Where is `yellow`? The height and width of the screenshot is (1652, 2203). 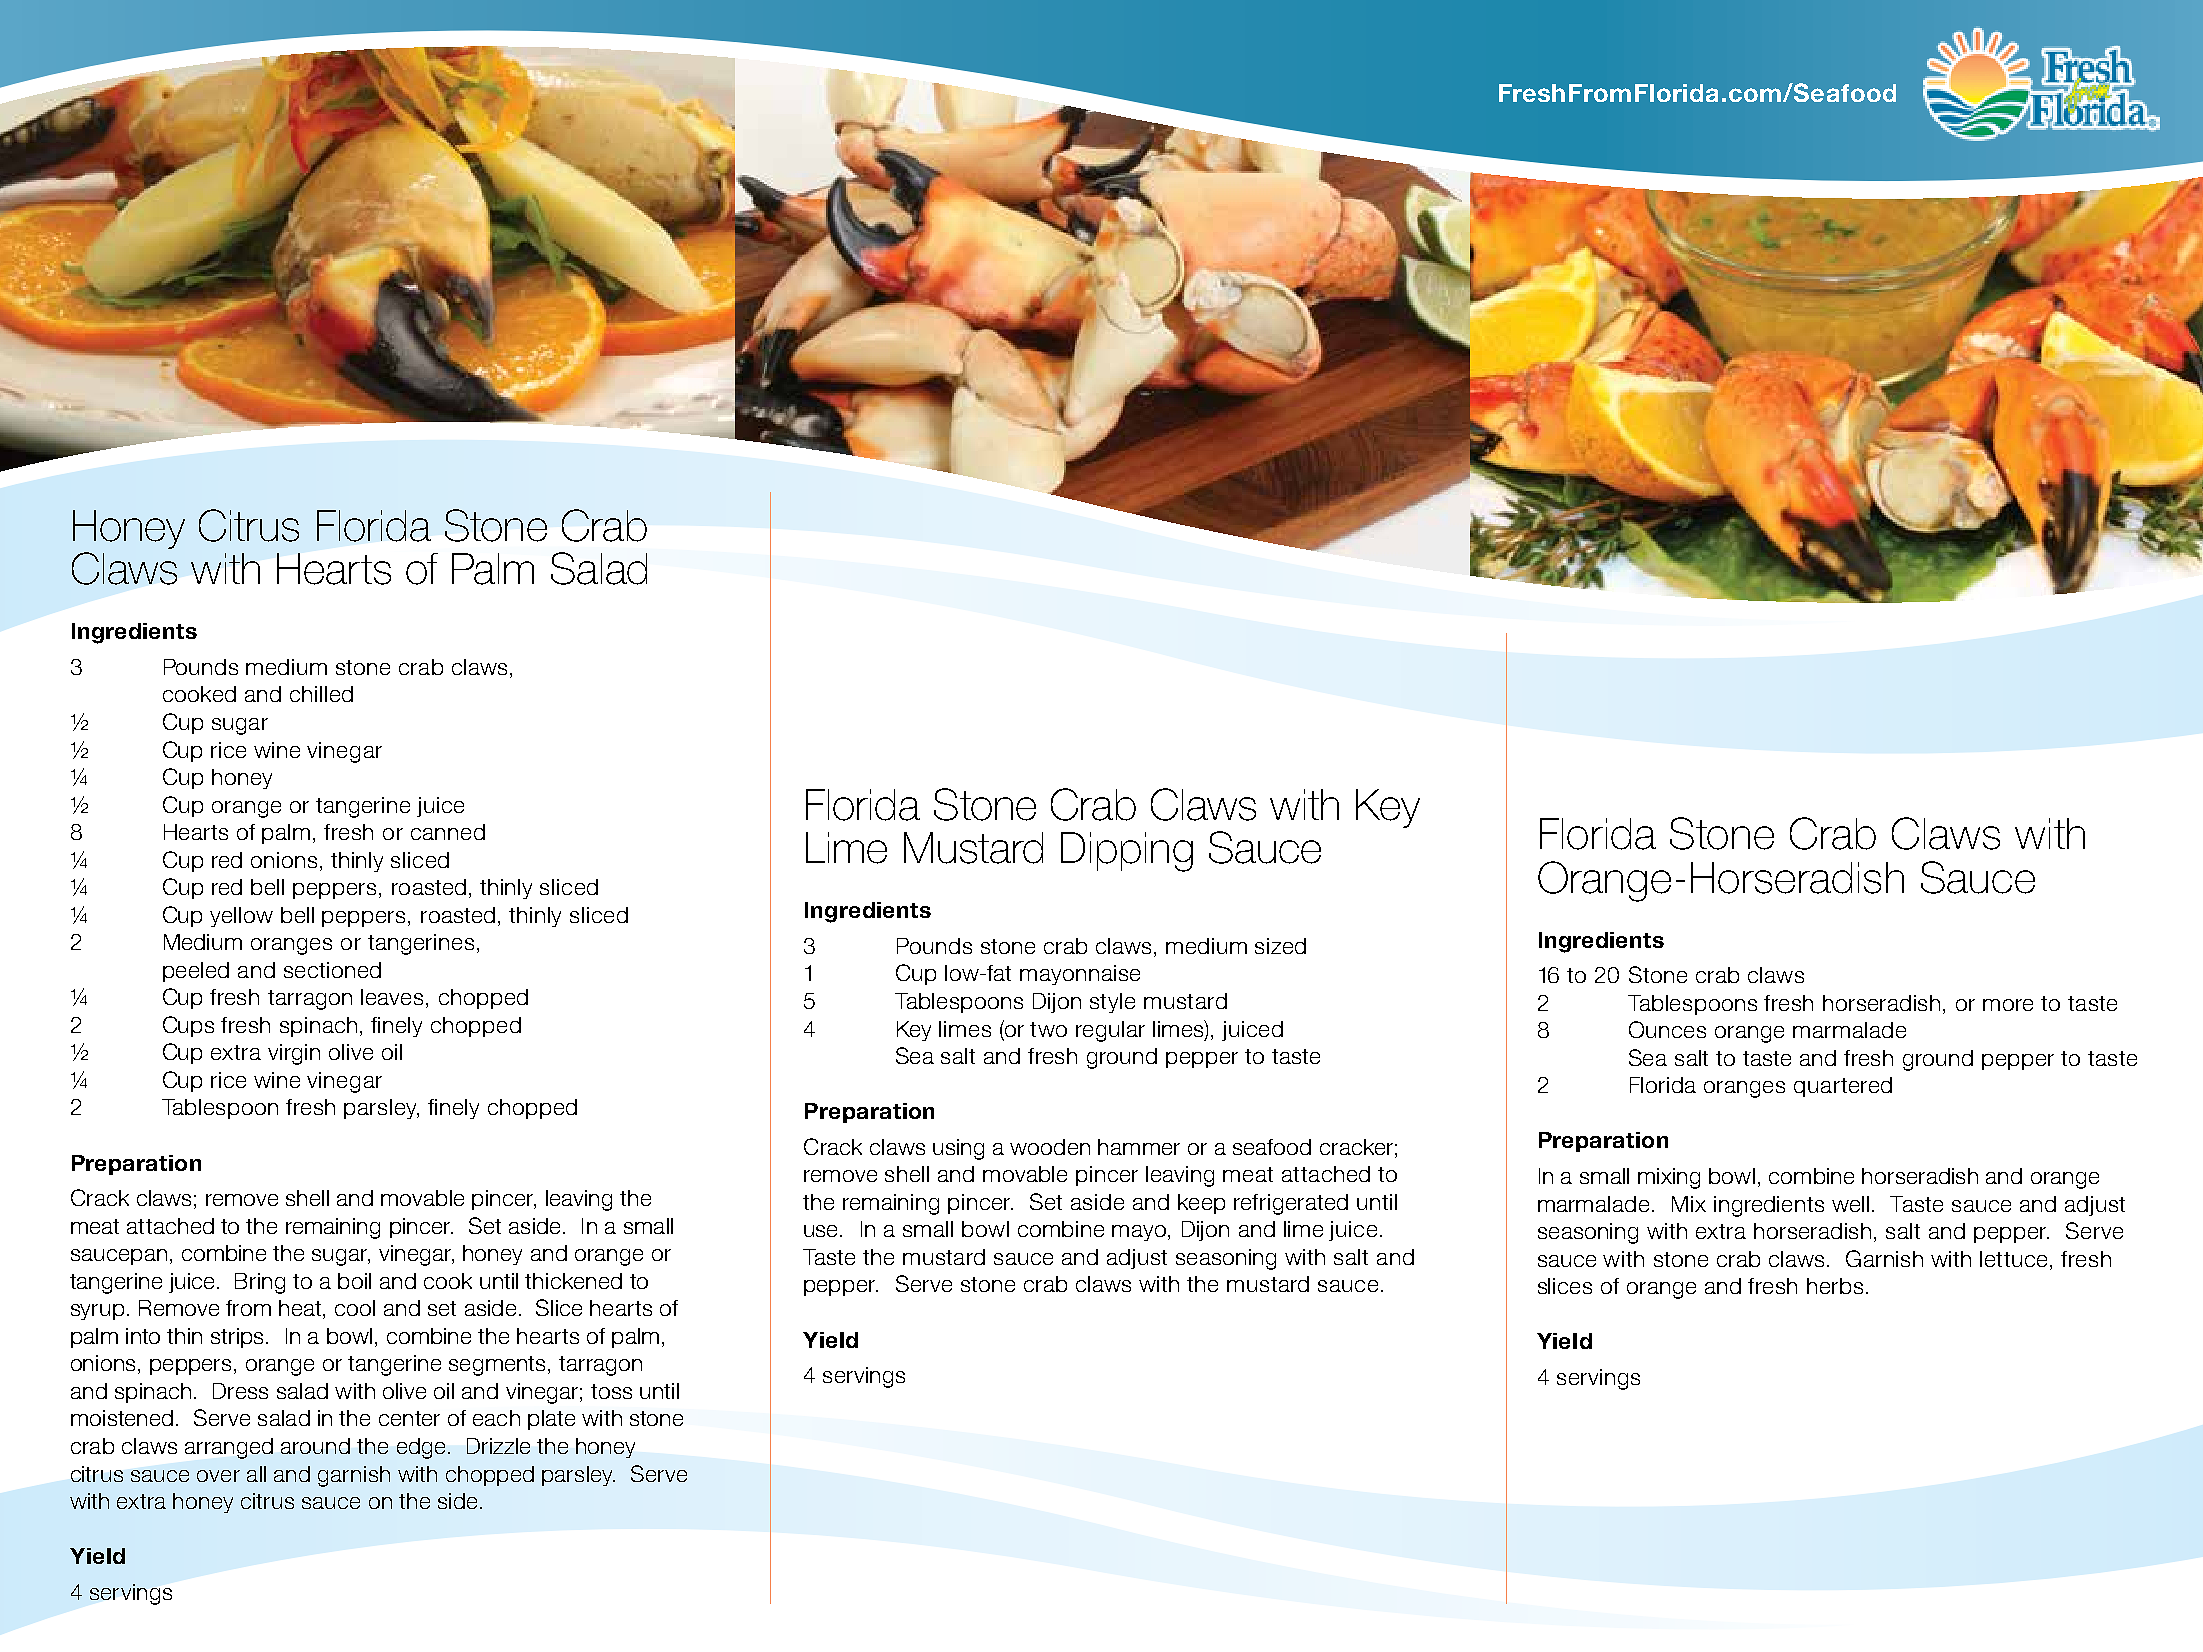
yellow is located at coordinates (241, 917).
